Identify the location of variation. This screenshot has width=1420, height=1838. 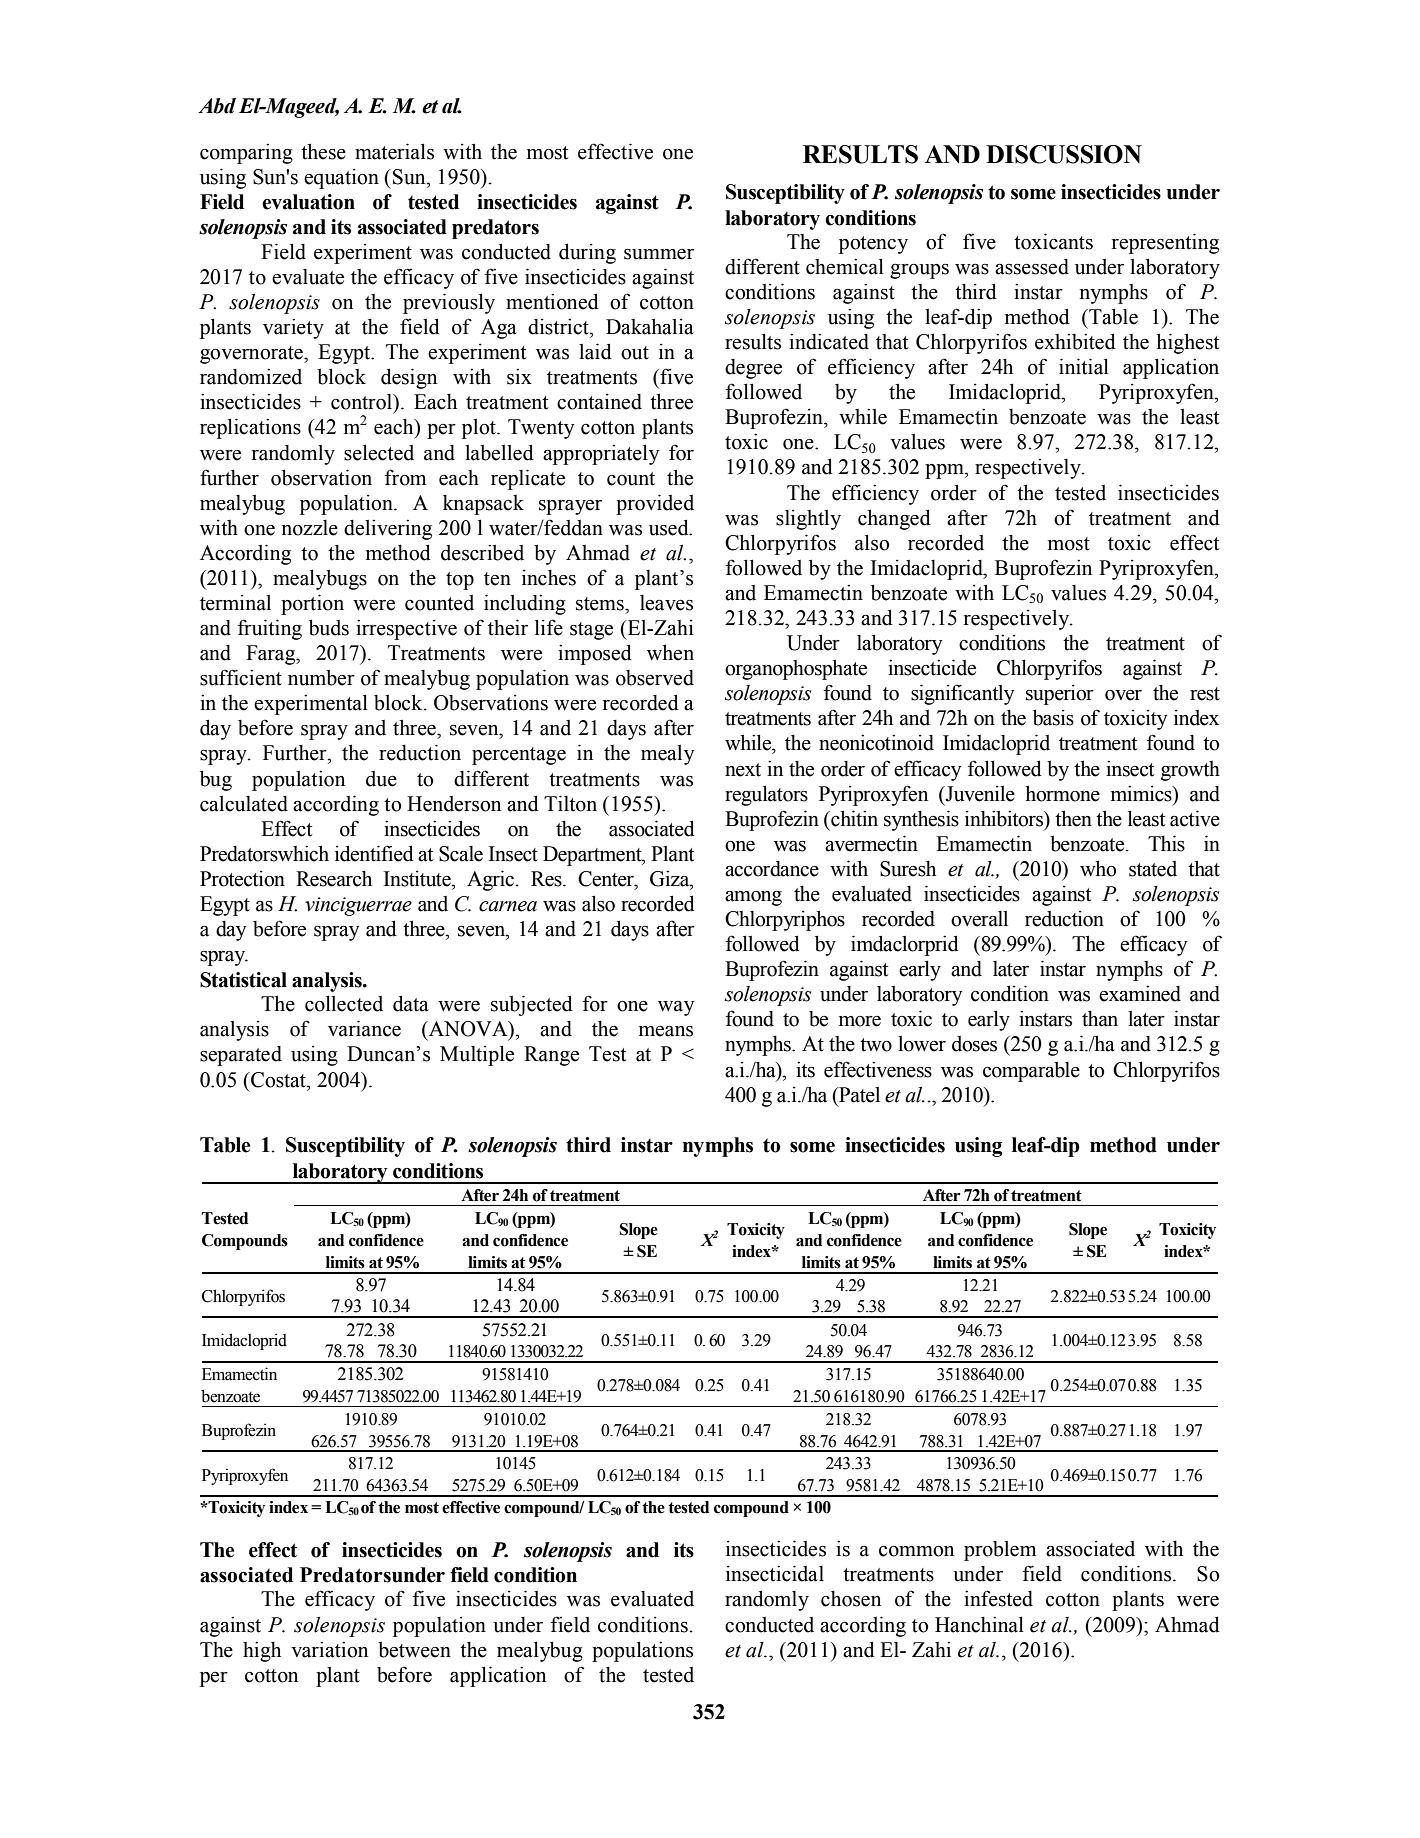
(329, 1649).
